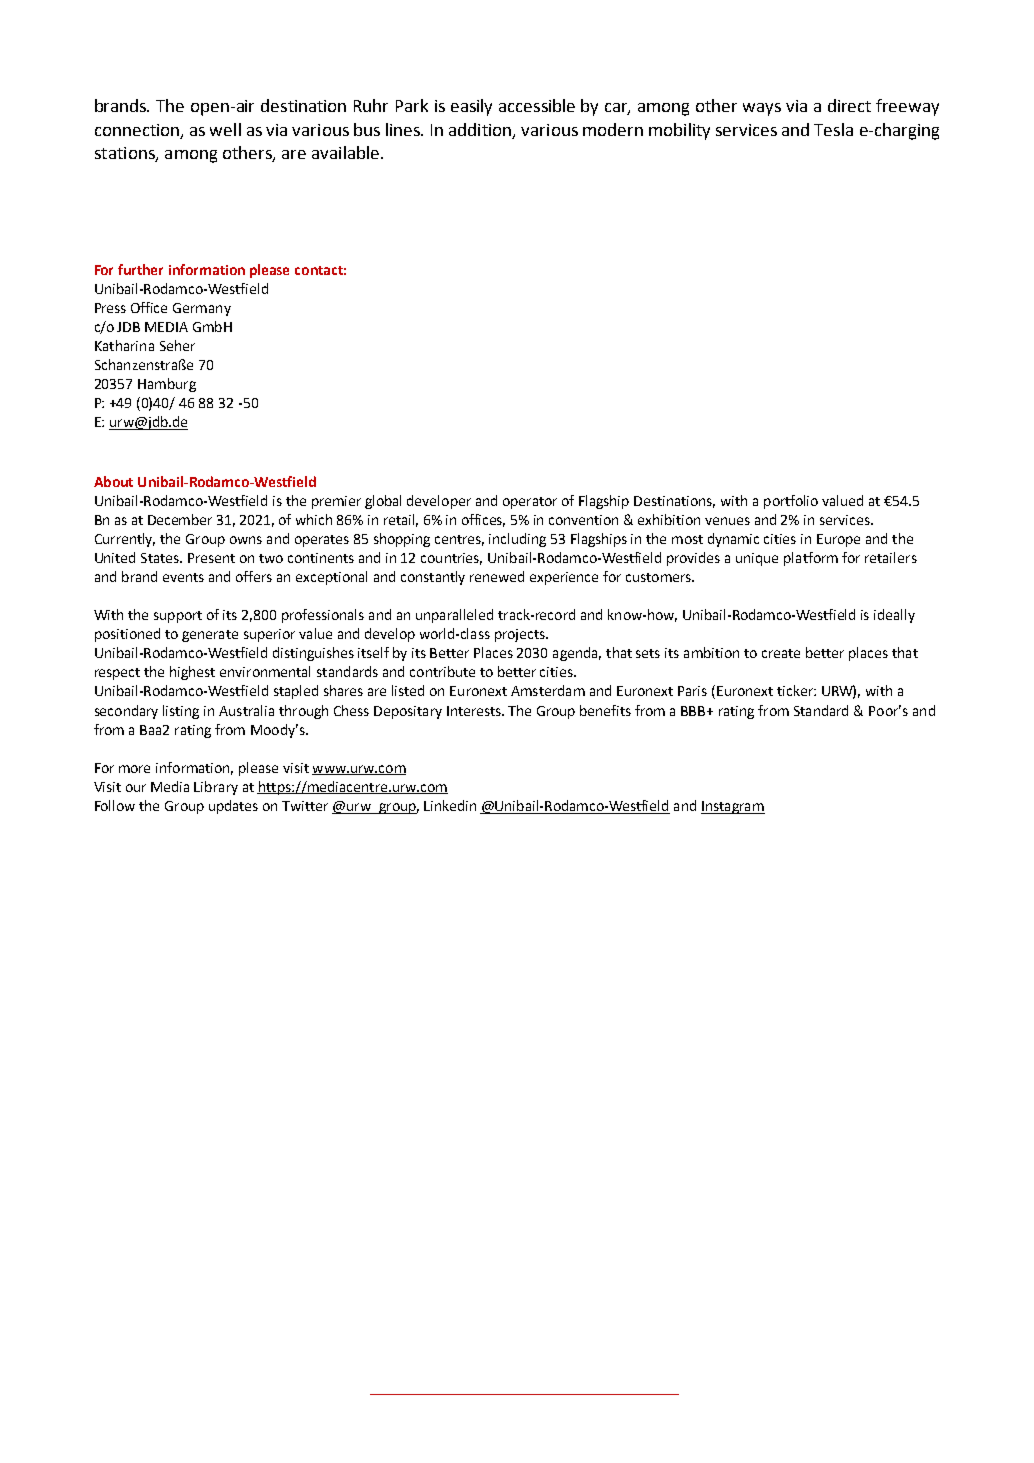 This document has height=1463, width=1034. I want to click on Hamburg, so click(167, 385).
